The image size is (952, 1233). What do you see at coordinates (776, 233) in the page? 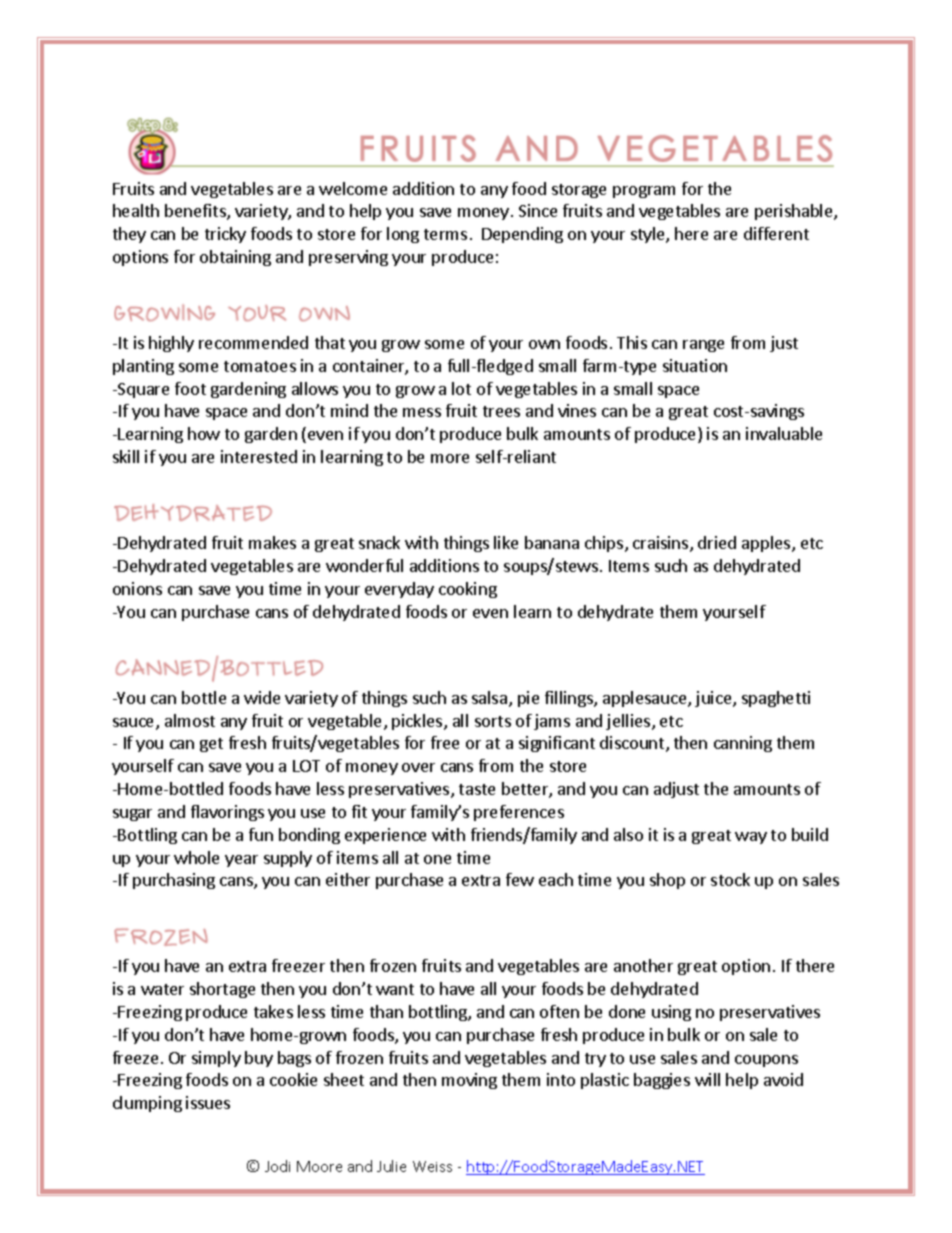
I see `different` at bounding box center [776, 233].
